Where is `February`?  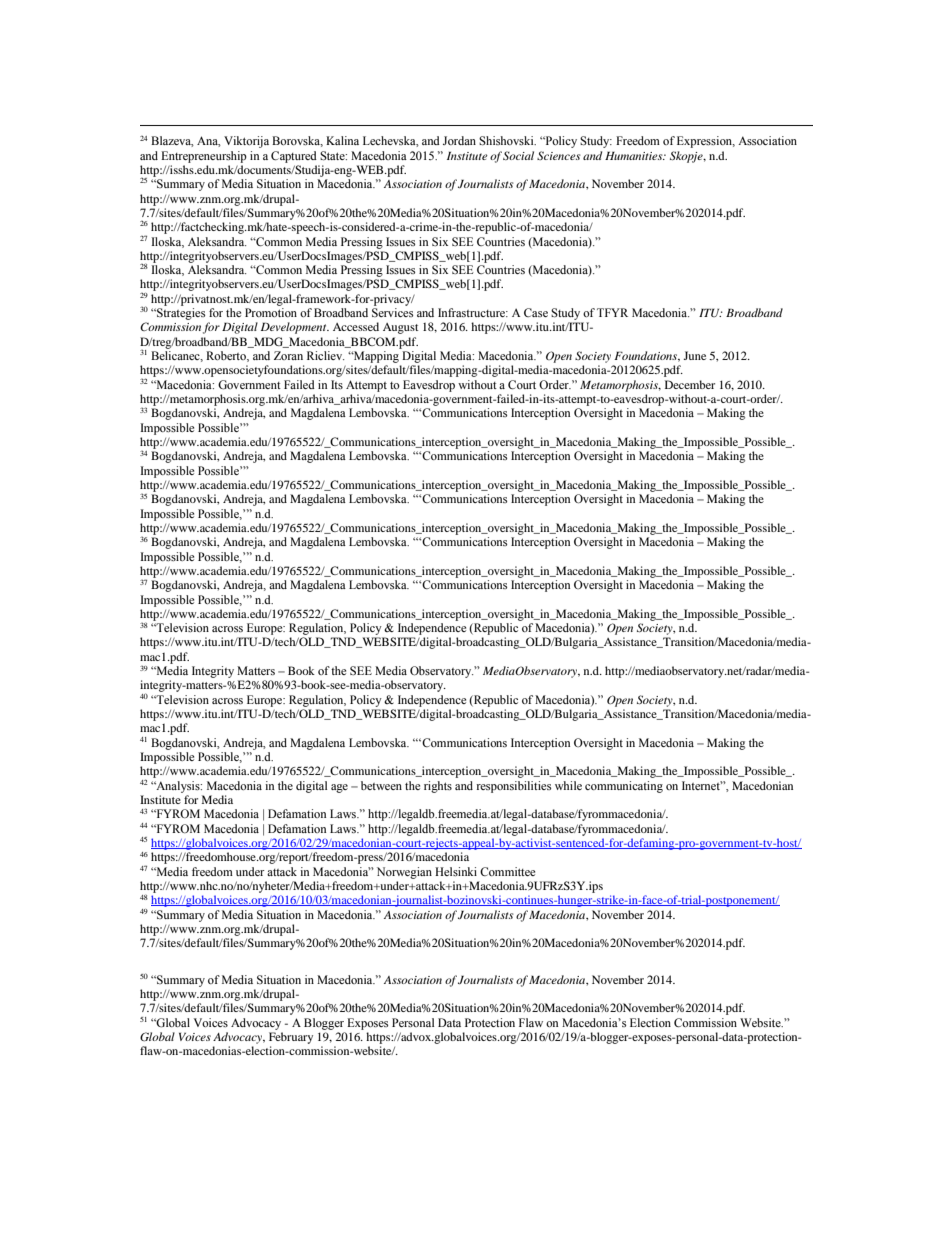 February is located at coordinates (291, 1038).
